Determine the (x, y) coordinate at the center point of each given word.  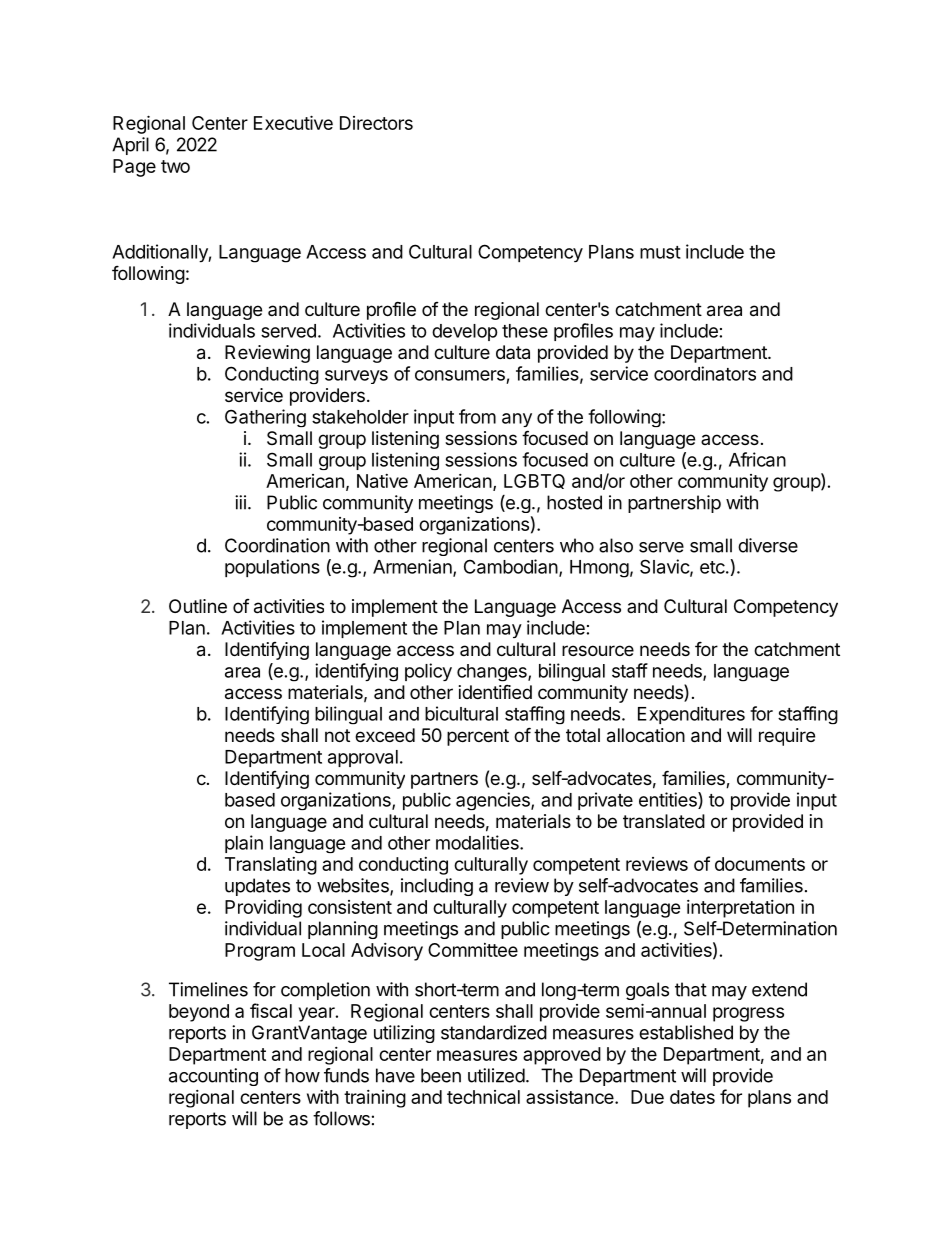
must (660, 252)
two (175, 166)
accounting (213, 1077)
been (441, 1075)
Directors (376, 123)
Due (647, 1097)
